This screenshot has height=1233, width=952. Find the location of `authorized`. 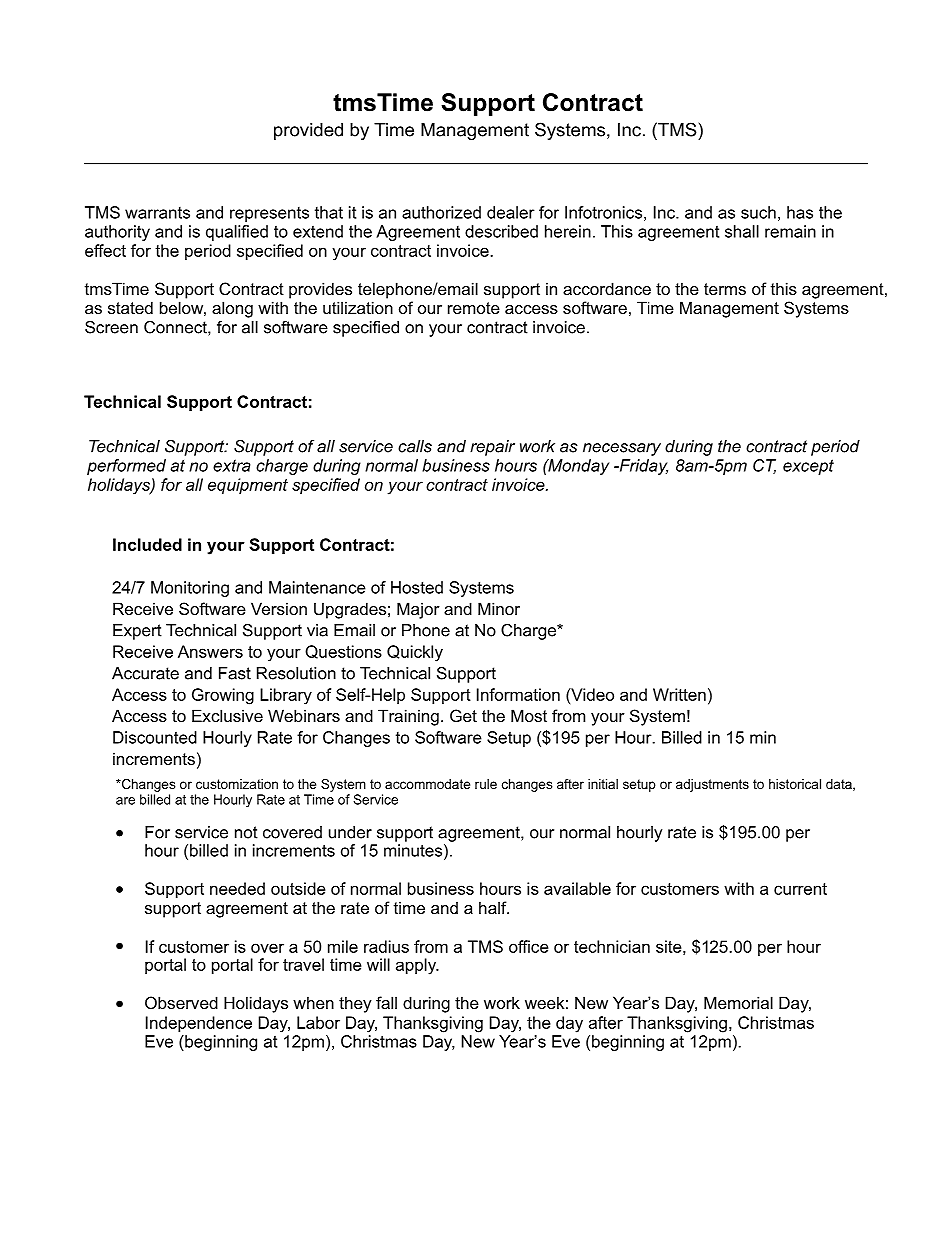

authorized is located at coordinates (441, 212).
